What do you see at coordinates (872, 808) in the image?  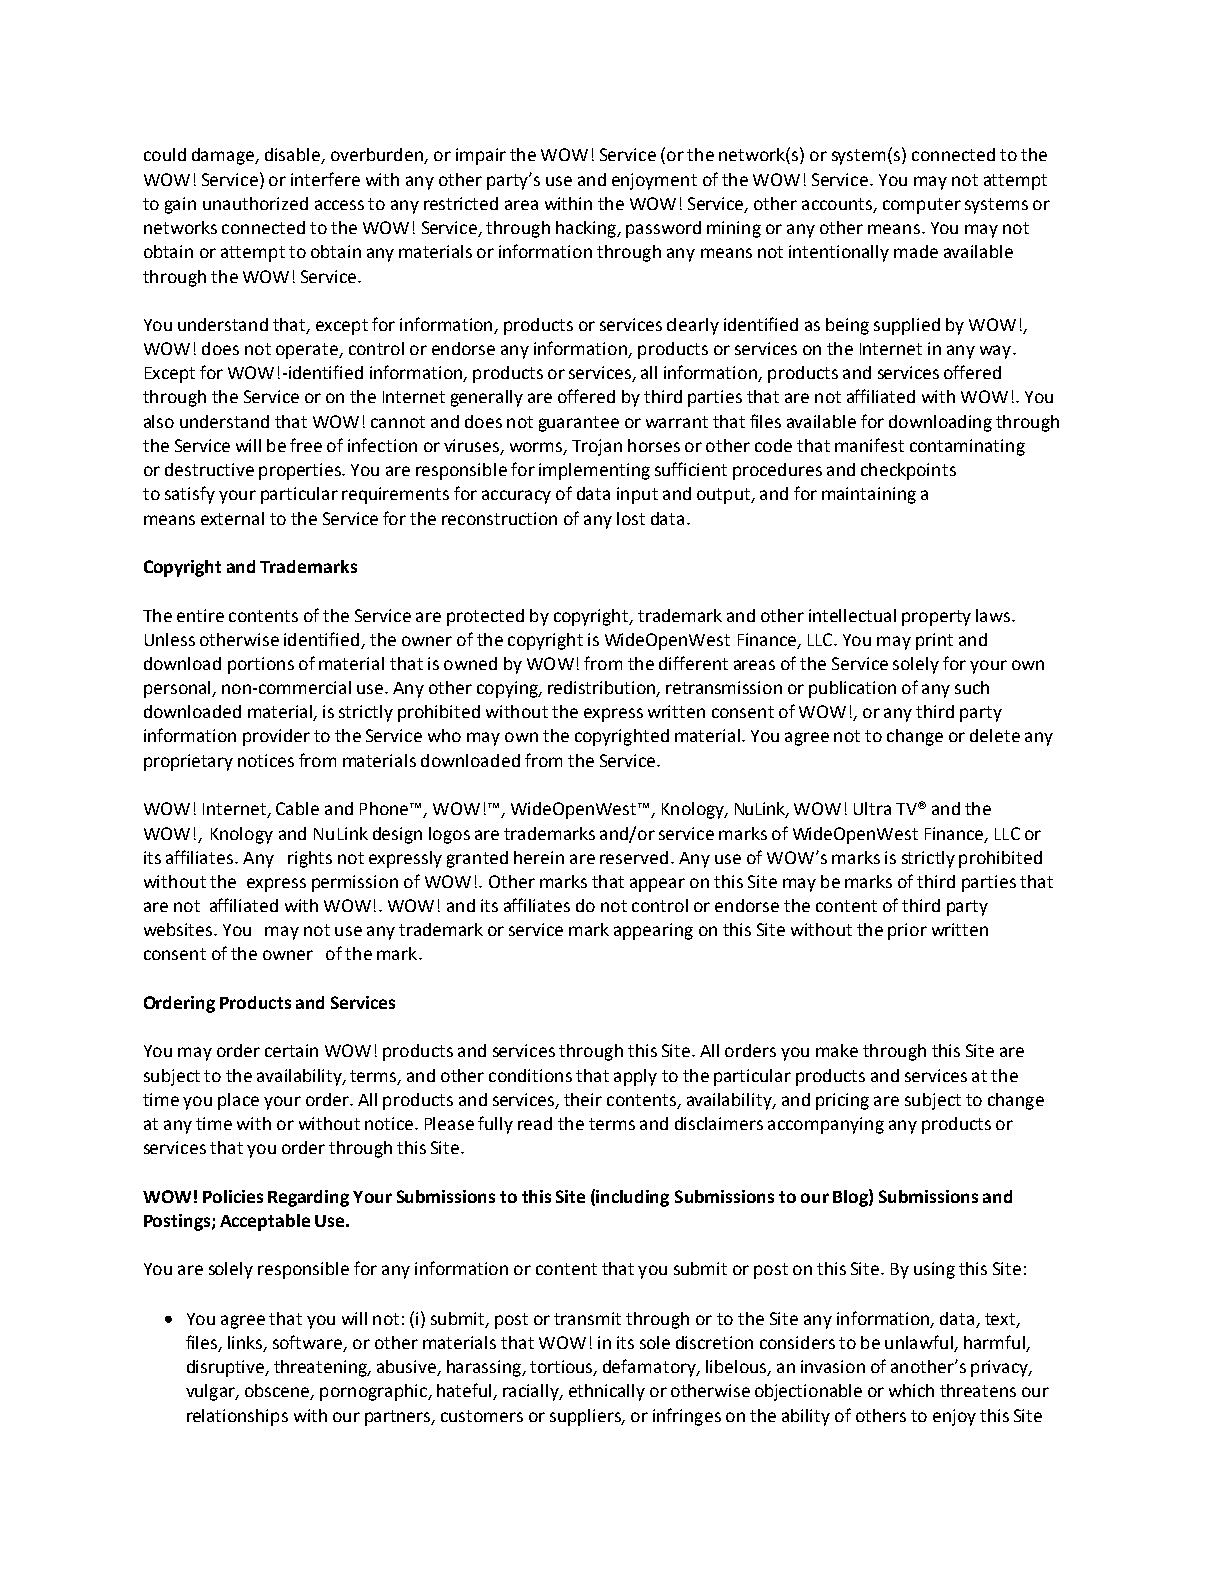 I see `Ultra` at bounding box center [872, 808].
